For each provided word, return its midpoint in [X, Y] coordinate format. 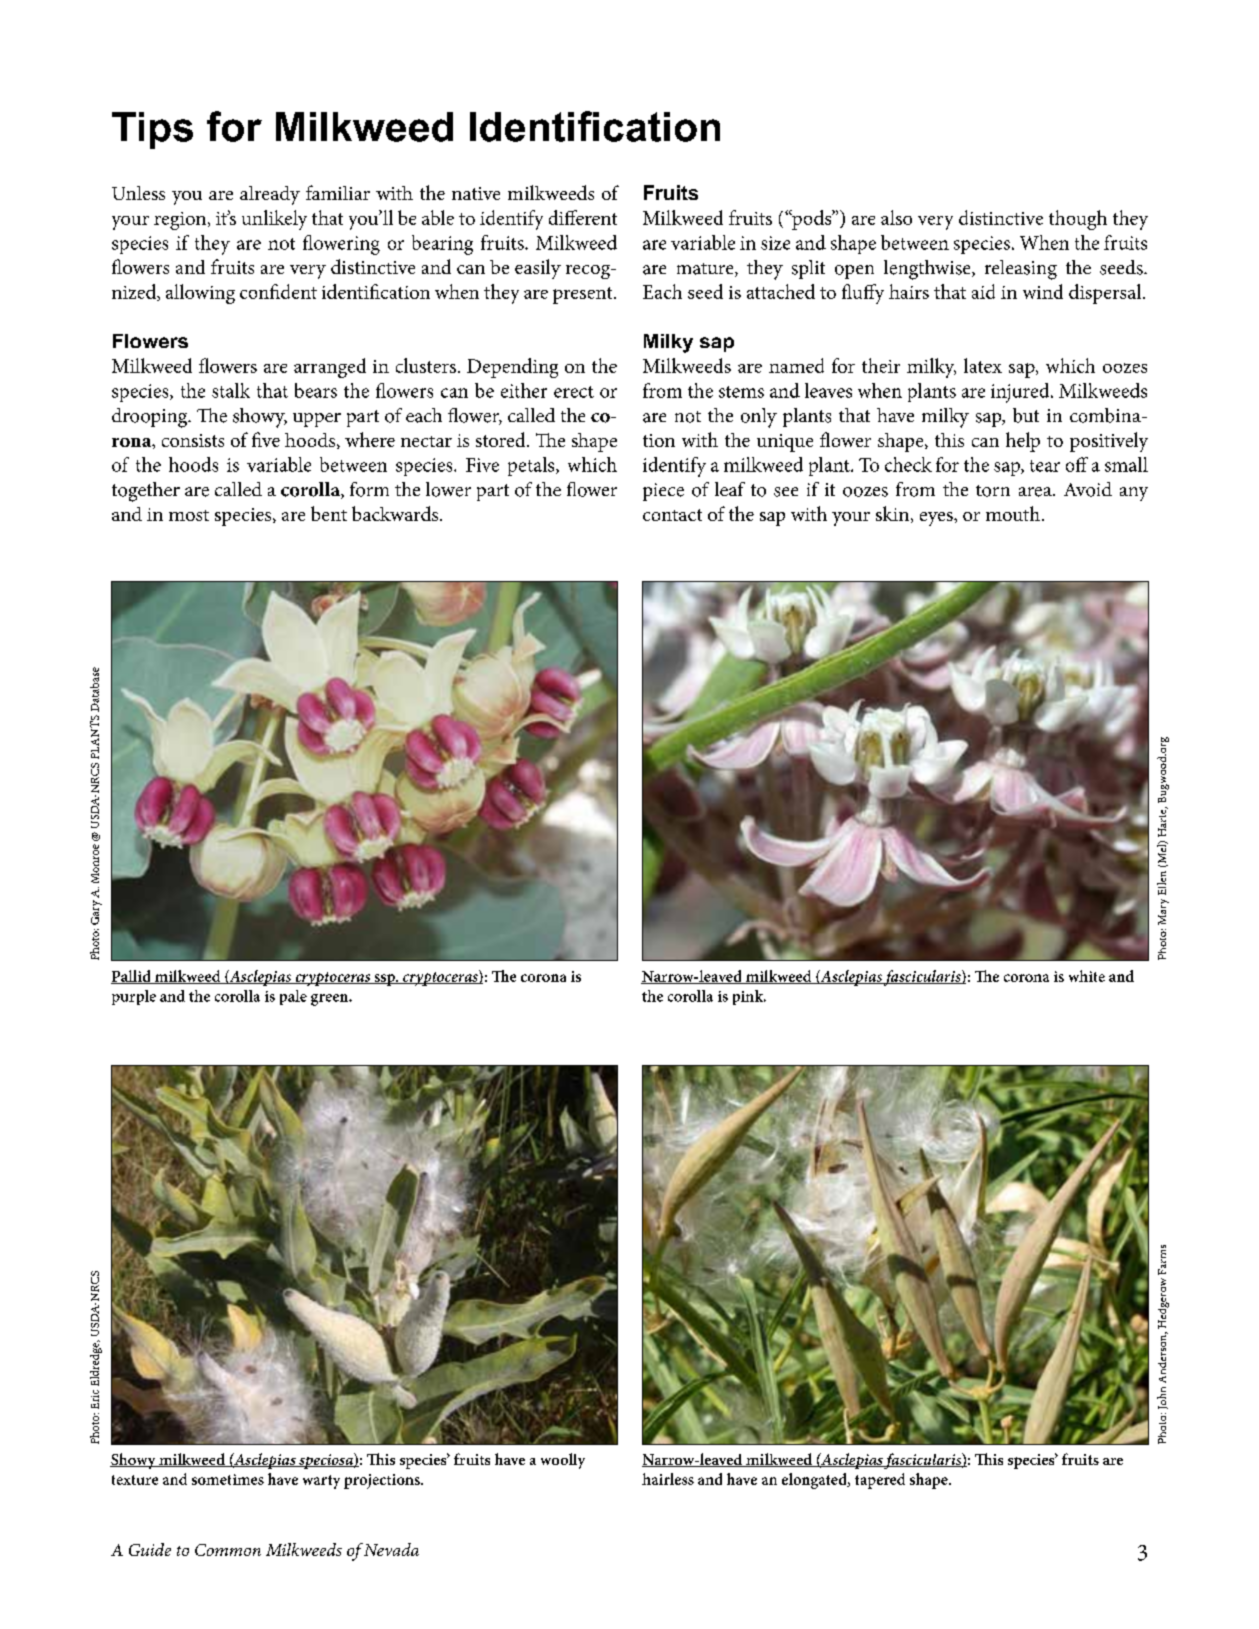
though [1078, 220]
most [189, 515]
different [583, 217]
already [270, 195]
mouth [1013, 513]
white [1087, 976]
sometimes [228, 1479]
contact [672, 515]
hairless [668, 1479]
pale [293, 997]
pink [749, 997]
